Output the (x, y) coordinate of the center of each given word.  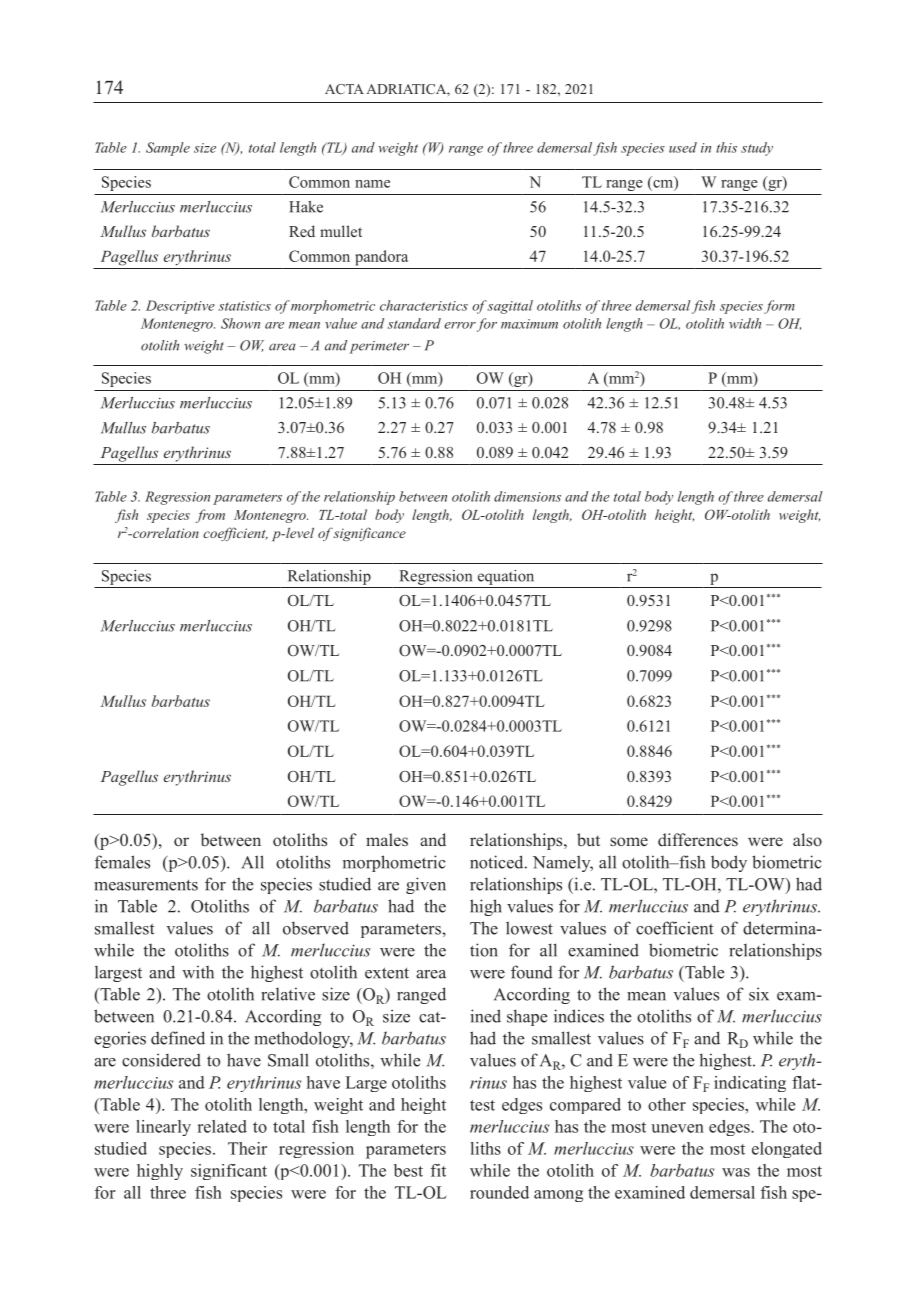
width (745, 323)
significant (229, 1172)
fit (438, 1170)
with (198, 972)
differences (698, 840)
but (588, 840)
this (726, 147)
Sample (168, 149)
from (210, 516)
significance (369, 534)
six (759, 994)
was (736, 1172)
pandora (381, 258)
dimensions (527, 496)
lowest (529, 928)
